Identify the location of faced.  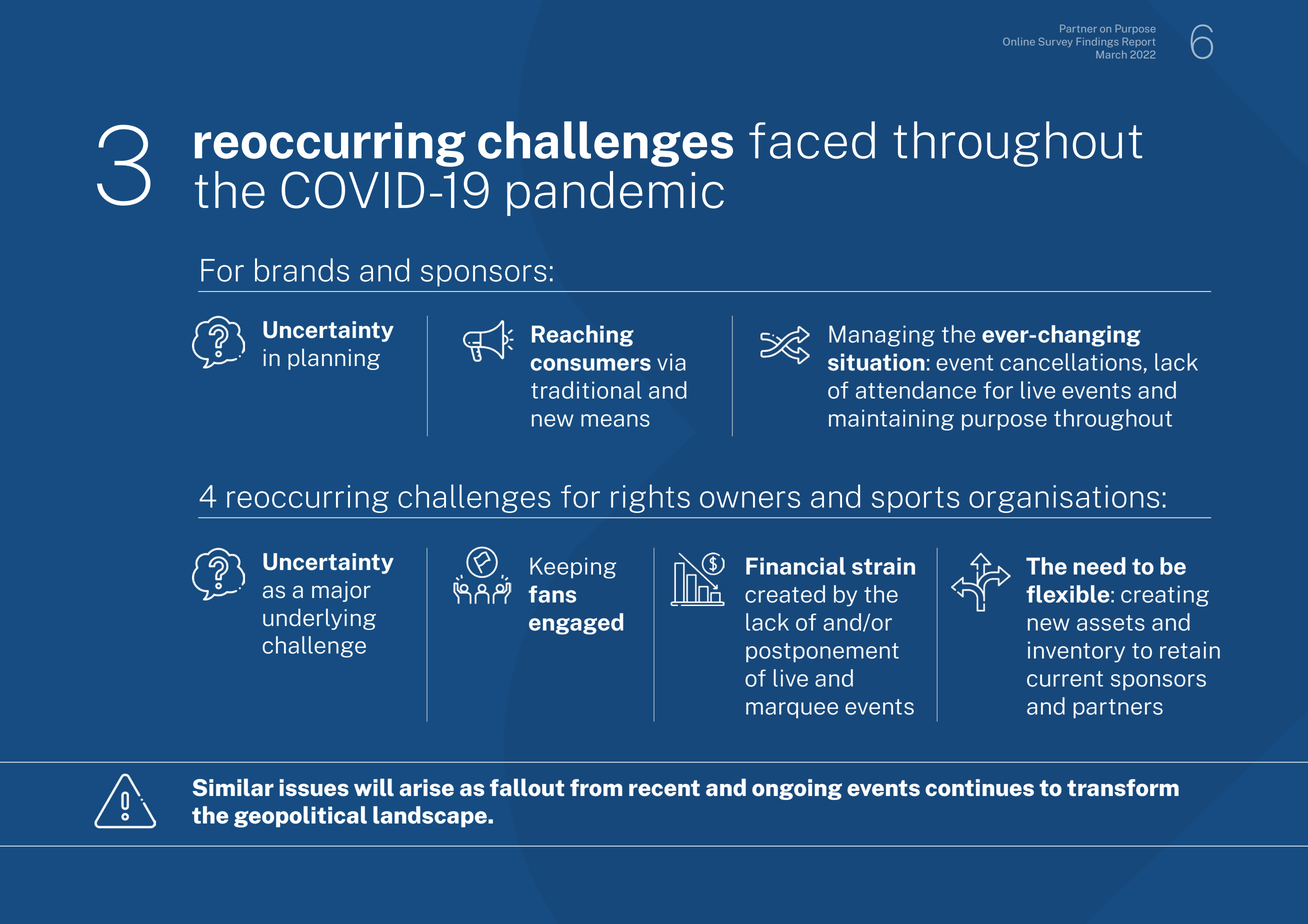
(812, 140).
